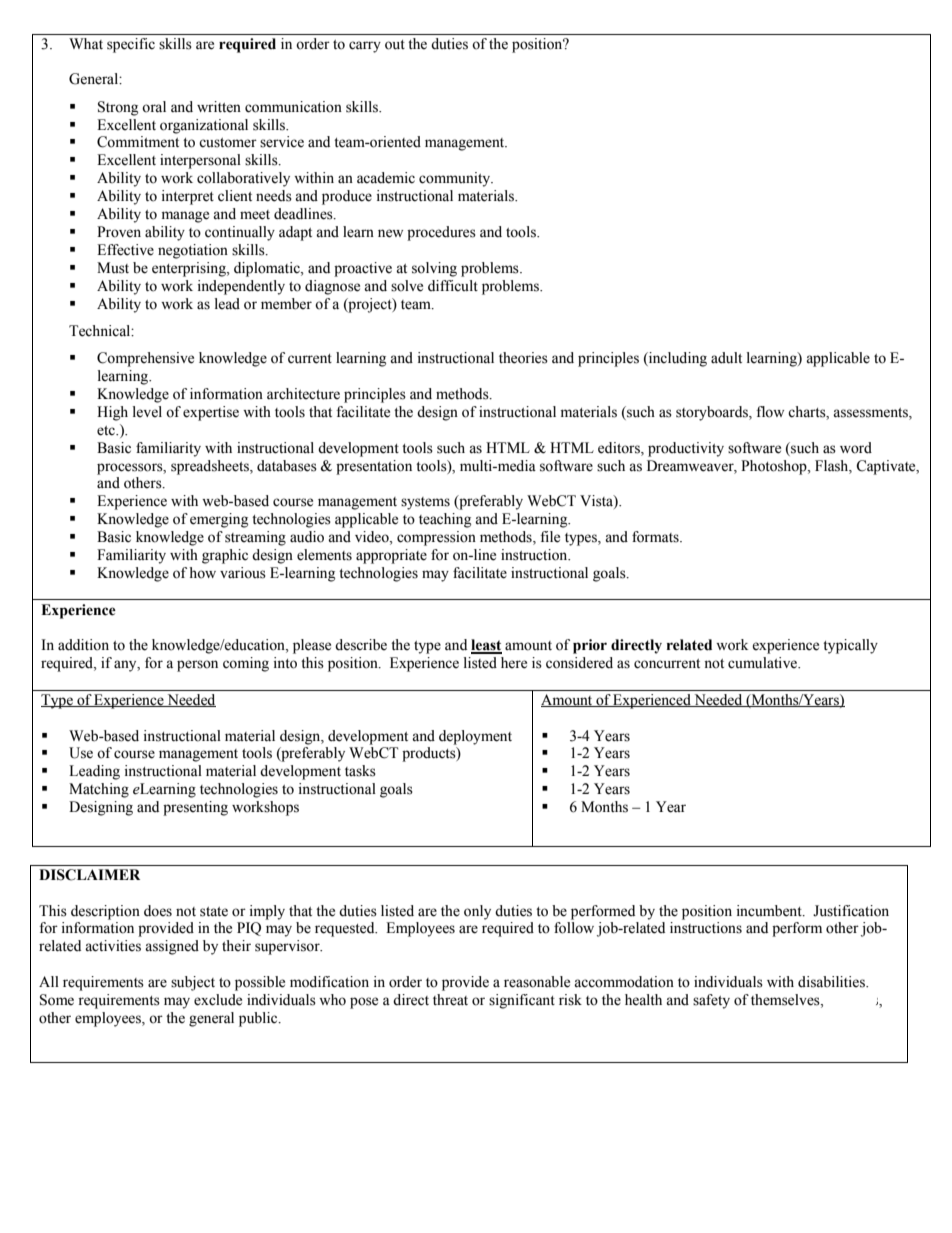 The width and height of the screenshot is (952, 1233). I want to click on teaching, so click(445, 520).
